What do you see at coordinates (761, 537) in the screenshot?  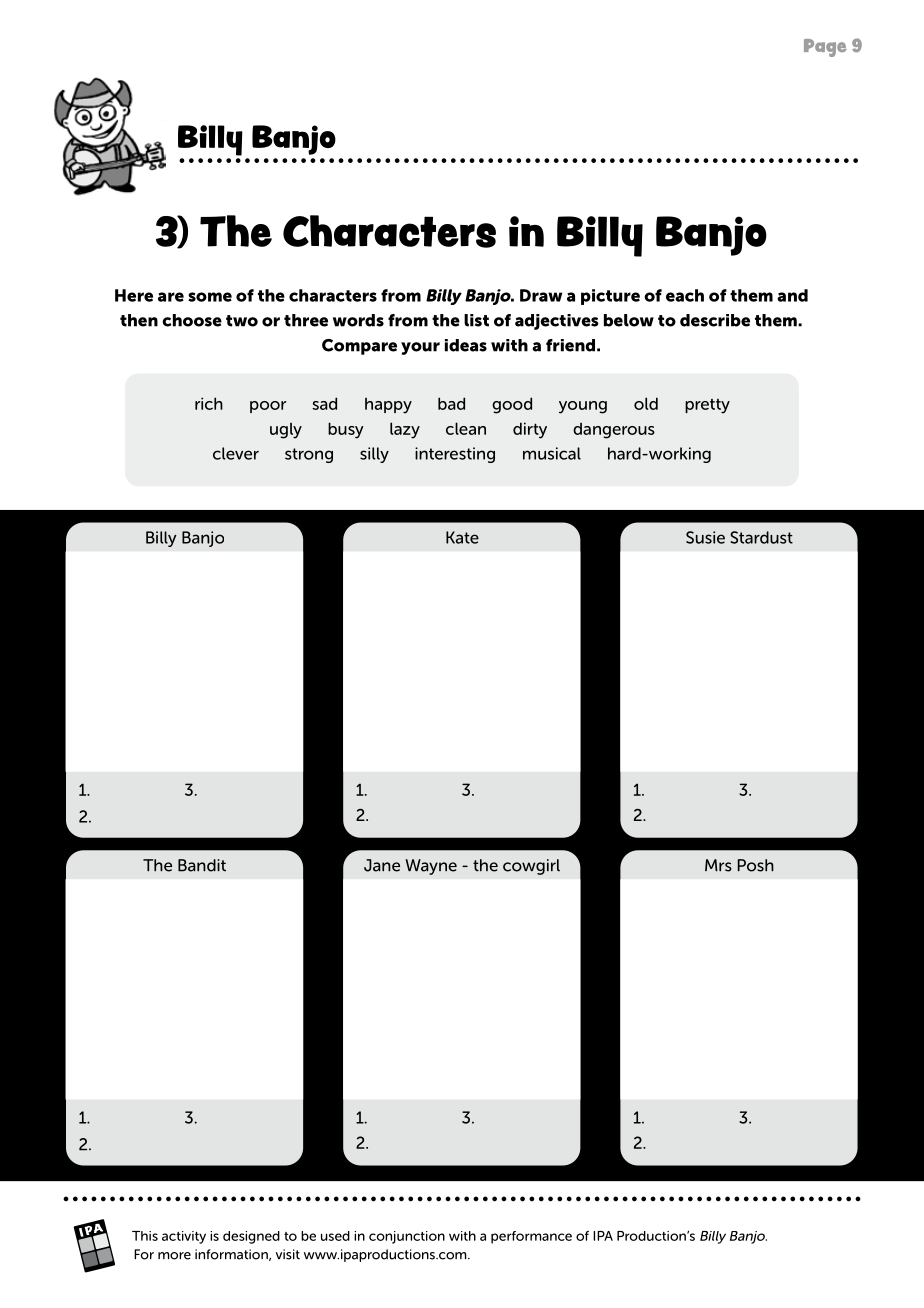 I see `Stardust` at bounding box center [761, 537].
